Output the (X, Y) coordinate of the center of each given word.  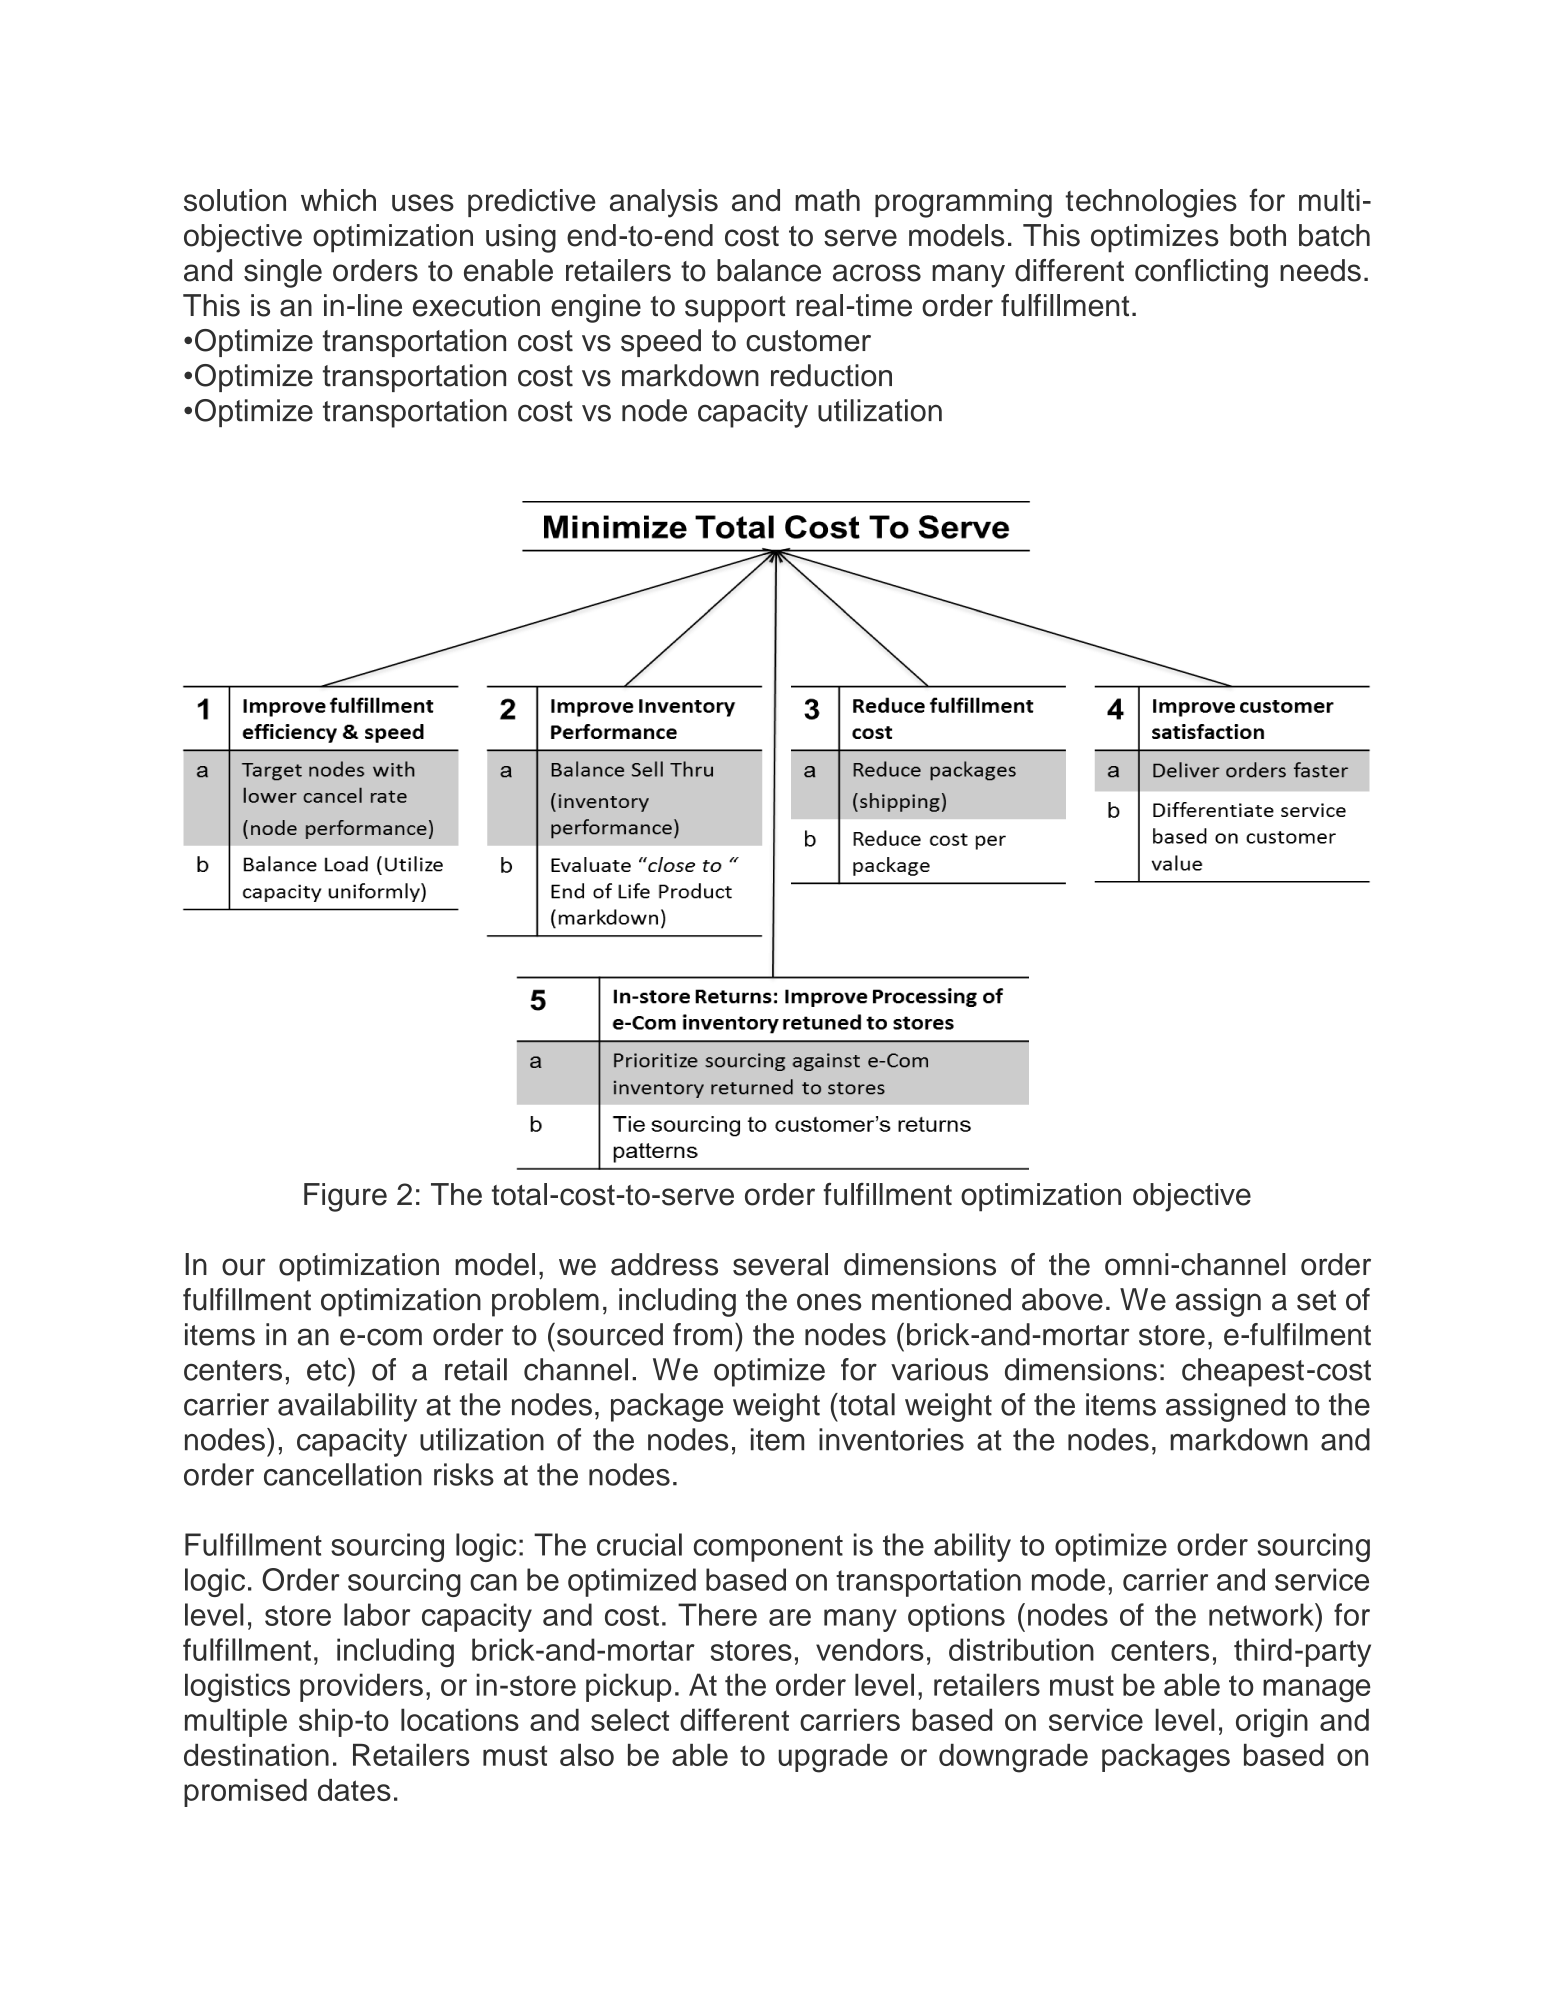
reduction (831, 375)
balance (769, 270)
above (1062, 1299)
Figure (345, 1197)
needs (1320, 270)
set (1316, 1300)
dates (354, 1790)
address (664, 1264)
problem (545, 1302)
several (780, 1264)
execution (476, 305)
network (1262, 1614)
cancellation (343, 1474)
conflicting (1201, 273)
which (338, 200)
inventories (891, 1439)
